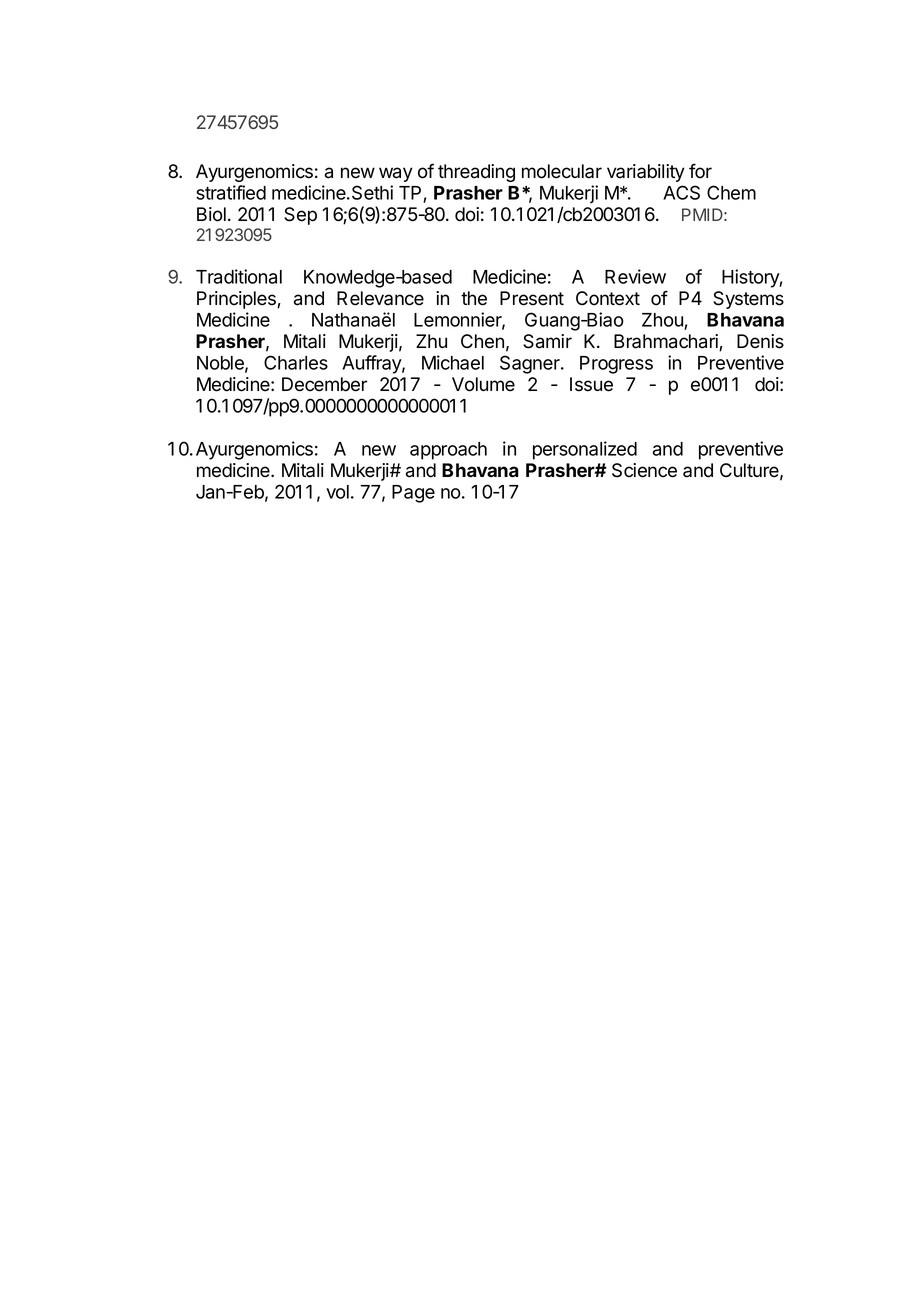  I want to click on the, so click(474, 298).
